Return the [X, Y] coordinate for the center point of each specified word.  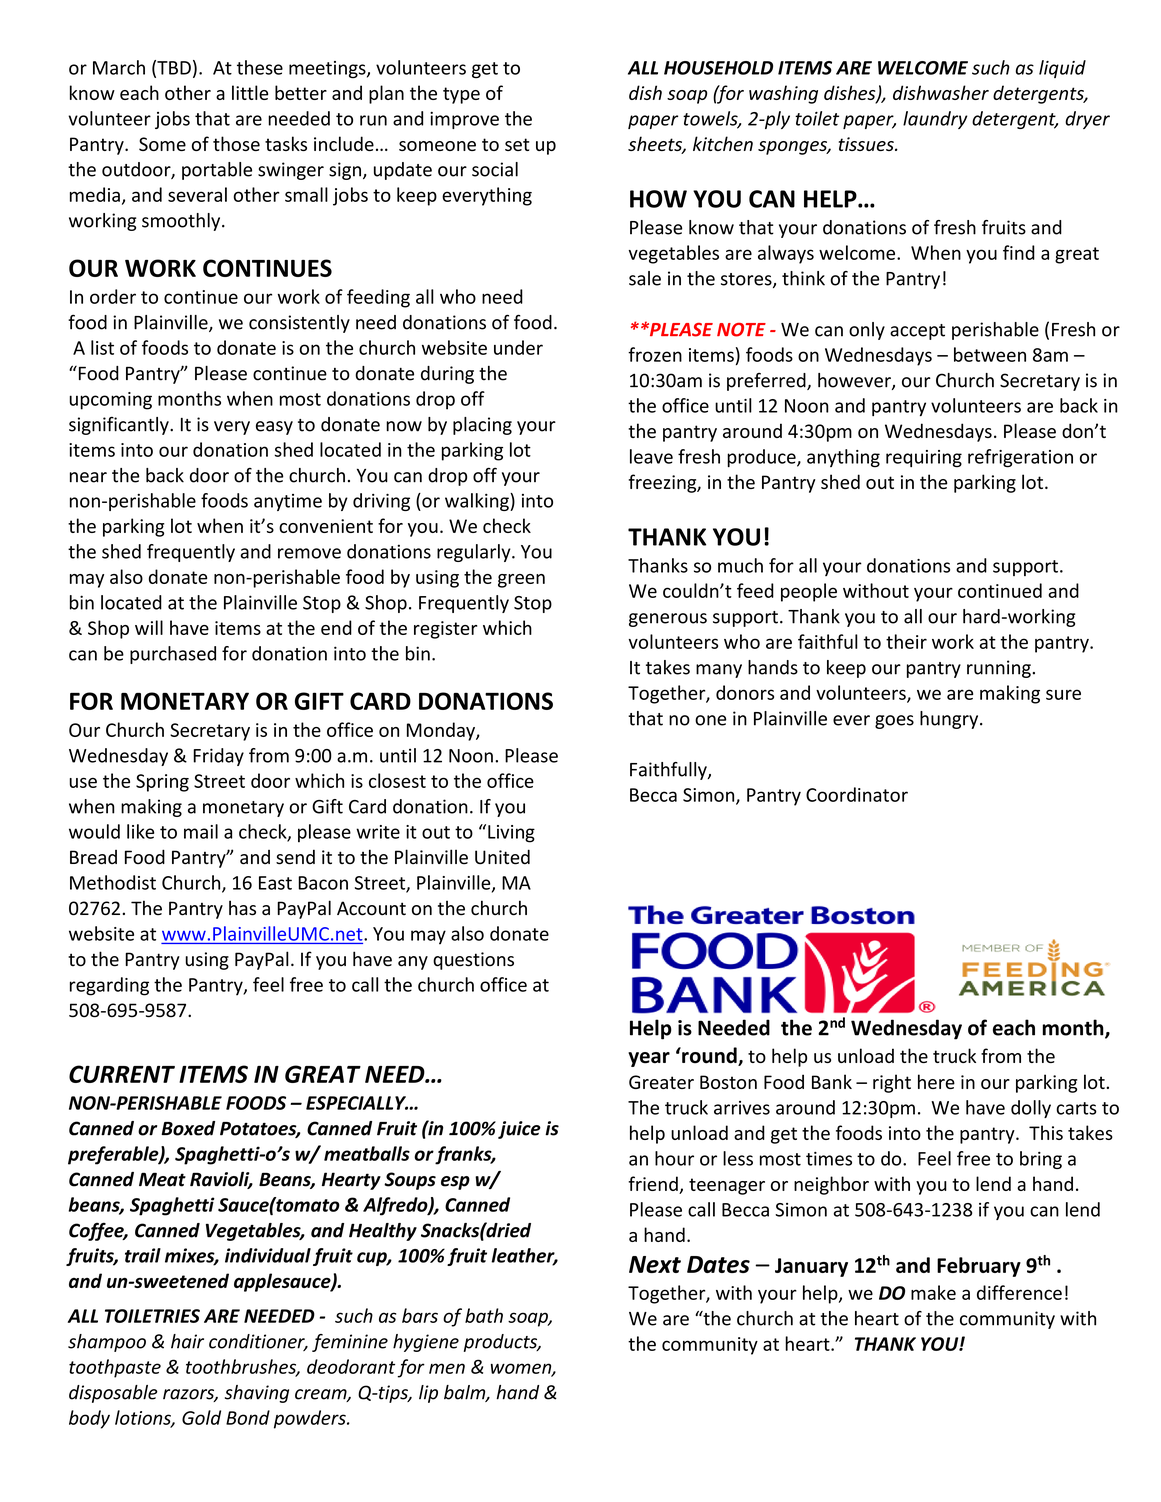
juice [519, 1130]
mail [201, 831]
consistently [299, 324]
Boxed [188, 1128]
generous [668, 620]
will [149, 627]
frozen [655, 354]
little [250, 92]
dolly [1031, 1109]
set [517, 144]
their [906, 641]
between [990, 354]
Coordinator [857, 794]
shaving [257, 1394]
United [502, 857]
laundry [935, 120]
